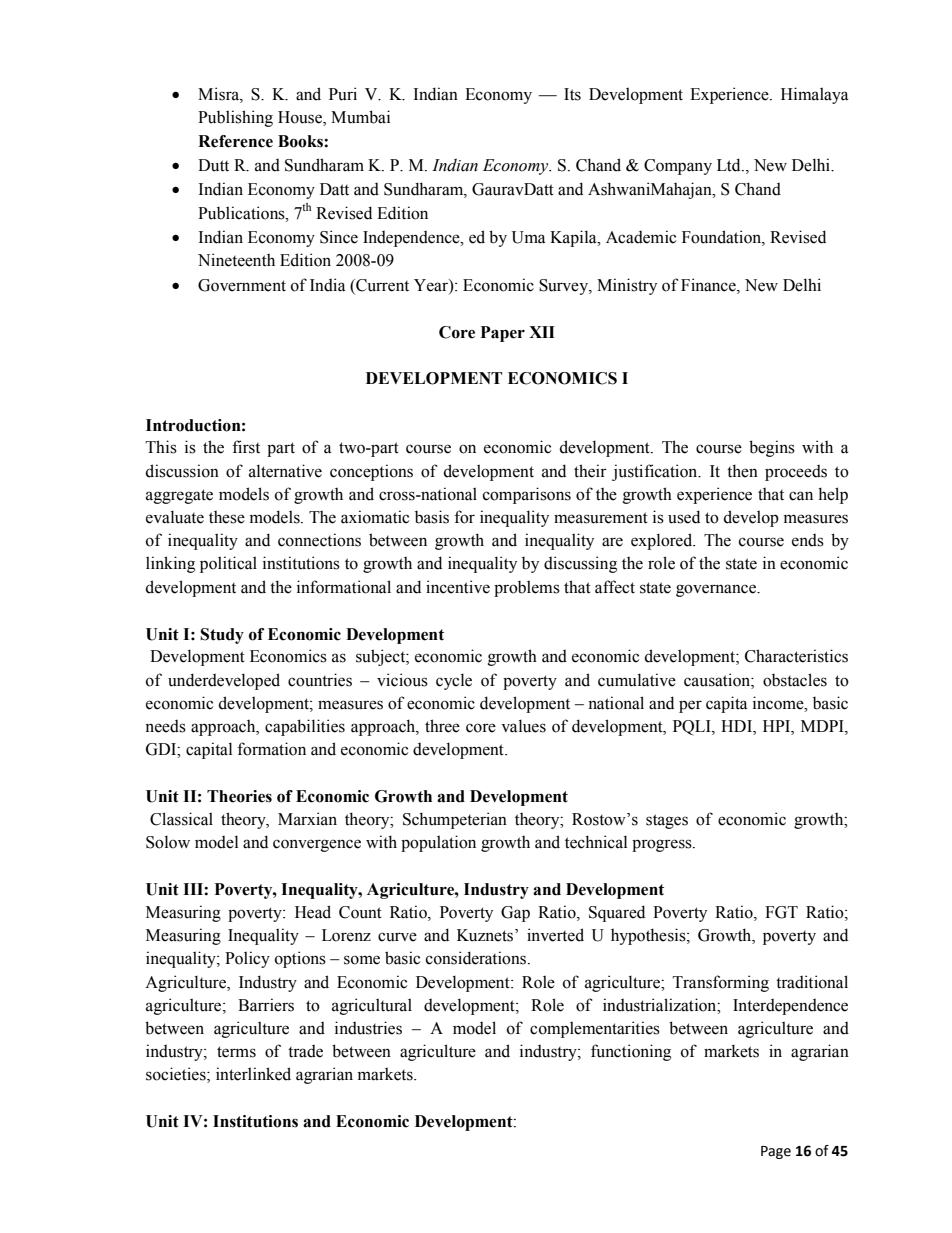 The height and width of the page is (1233, 952). What do you see at coordinates (523, 726) in the page?
I see `values` at bounding box center [523, 726].
